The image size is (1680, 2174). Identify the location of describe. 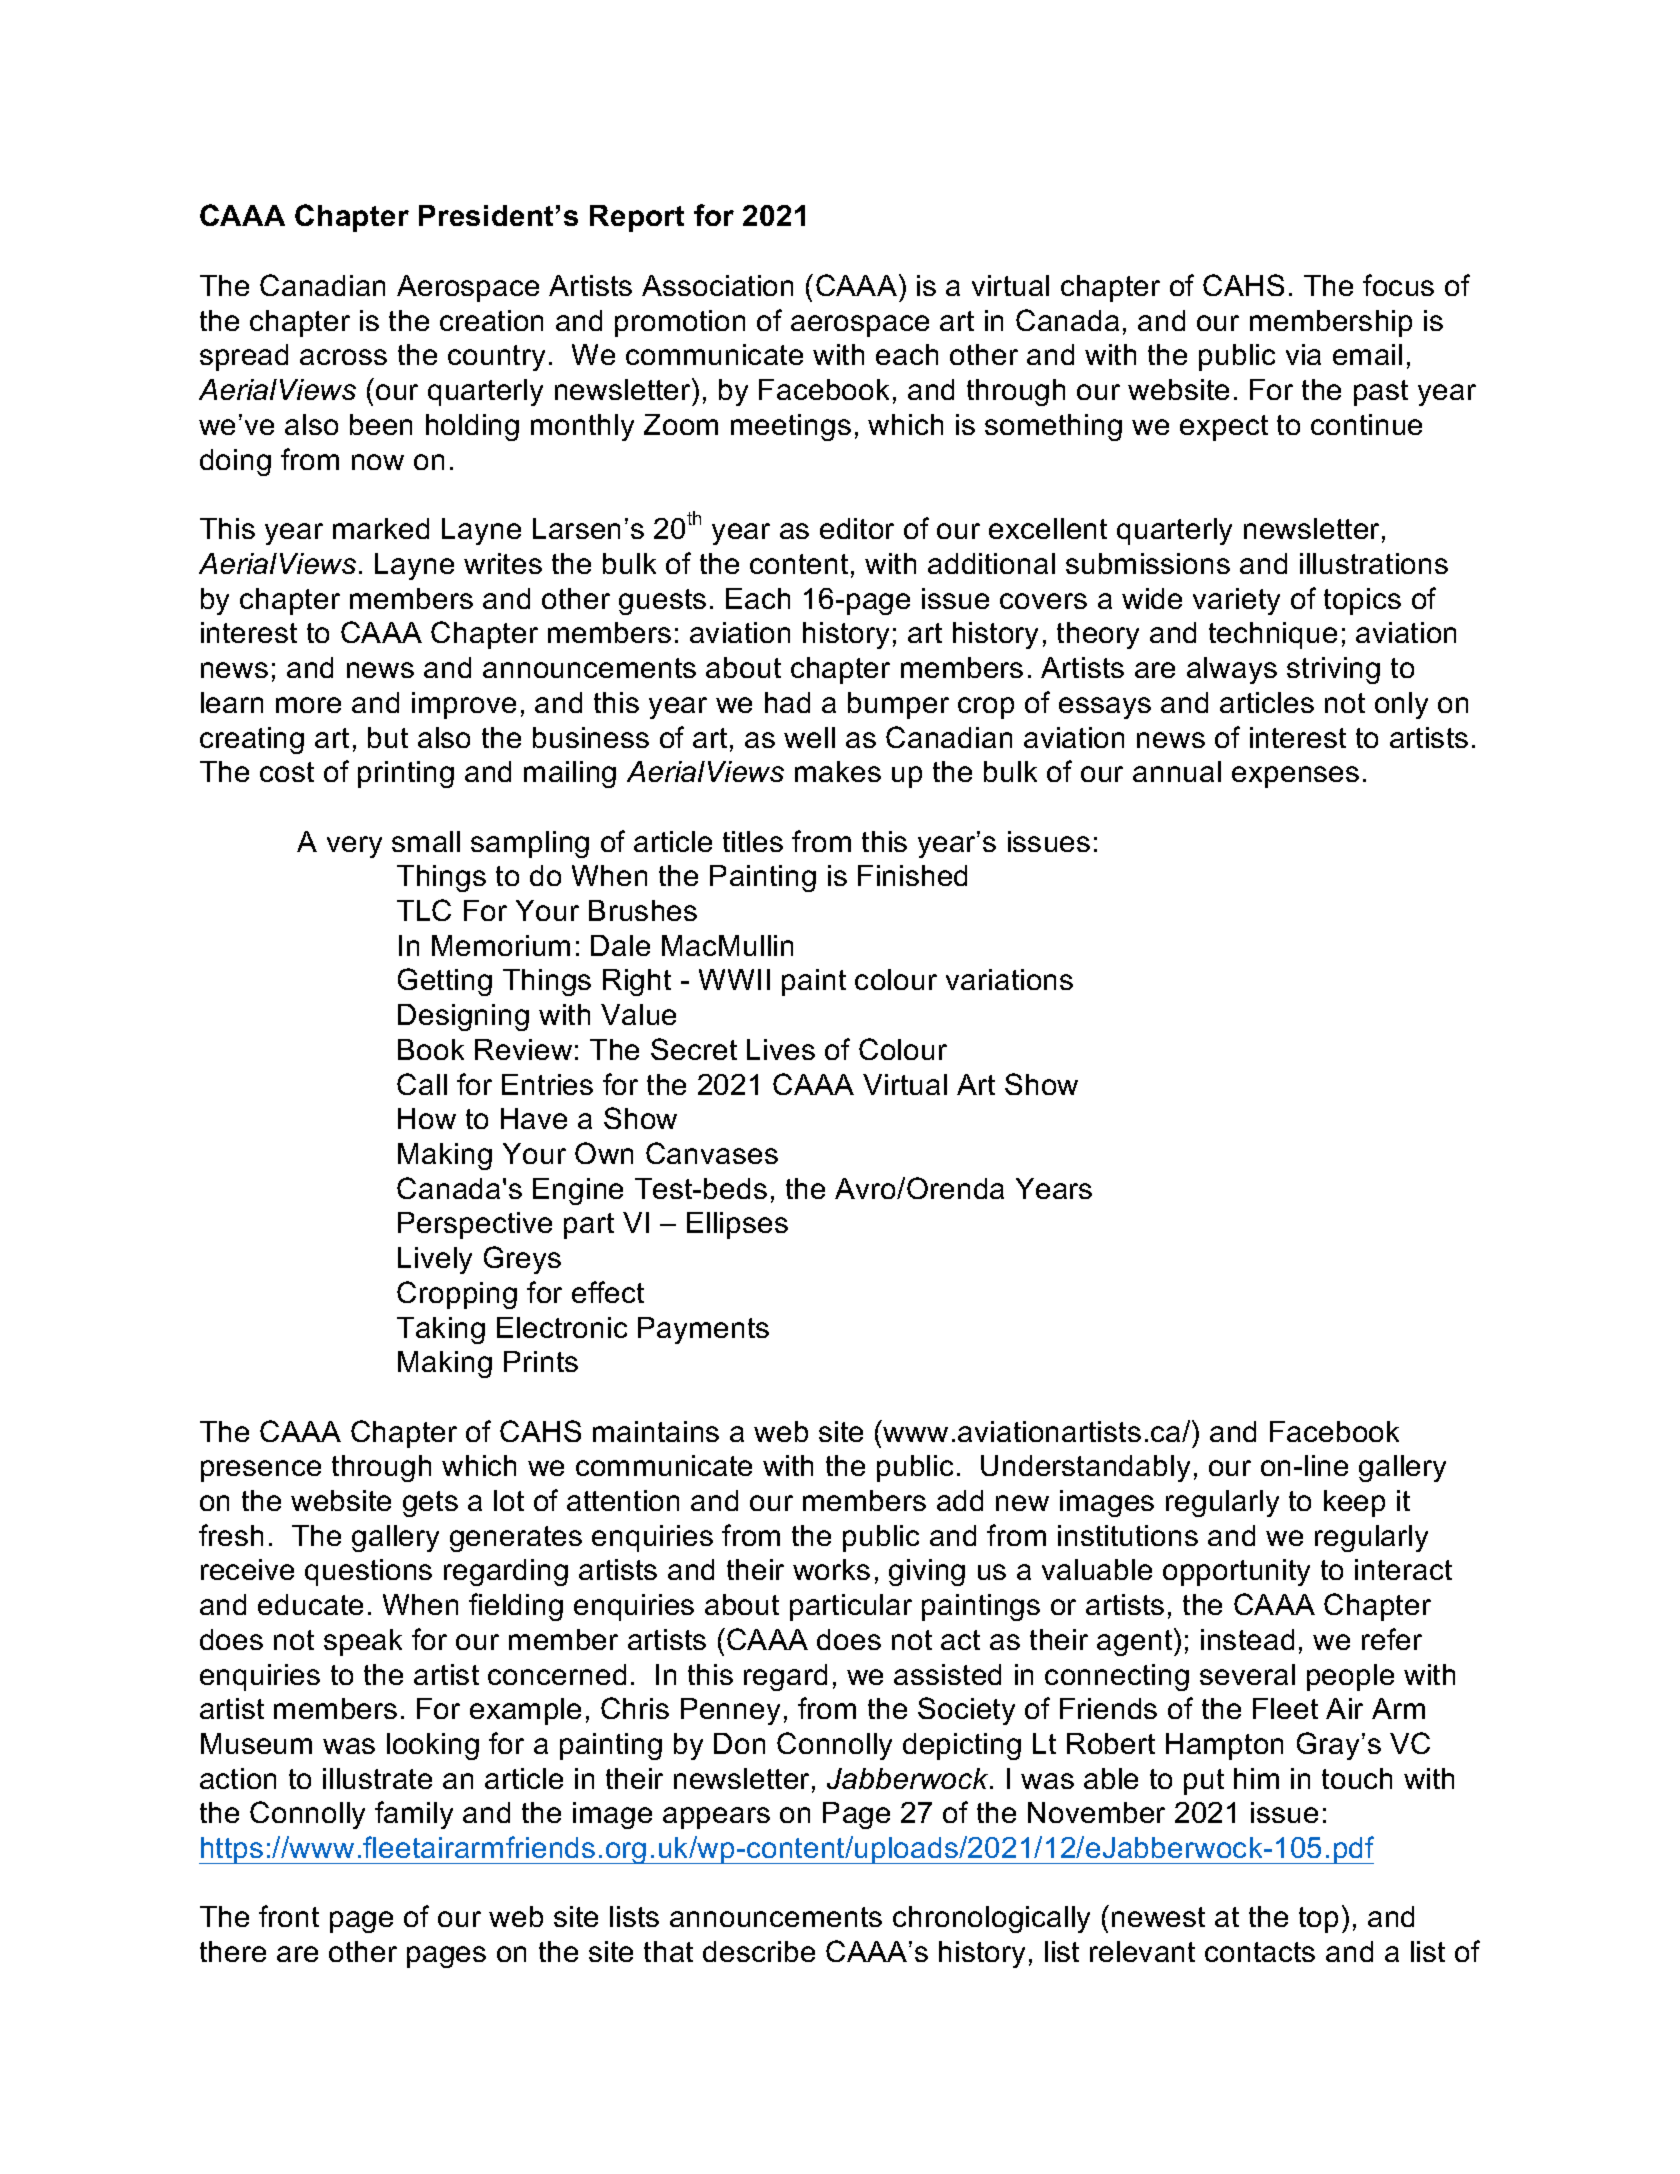
(759, 1951).
